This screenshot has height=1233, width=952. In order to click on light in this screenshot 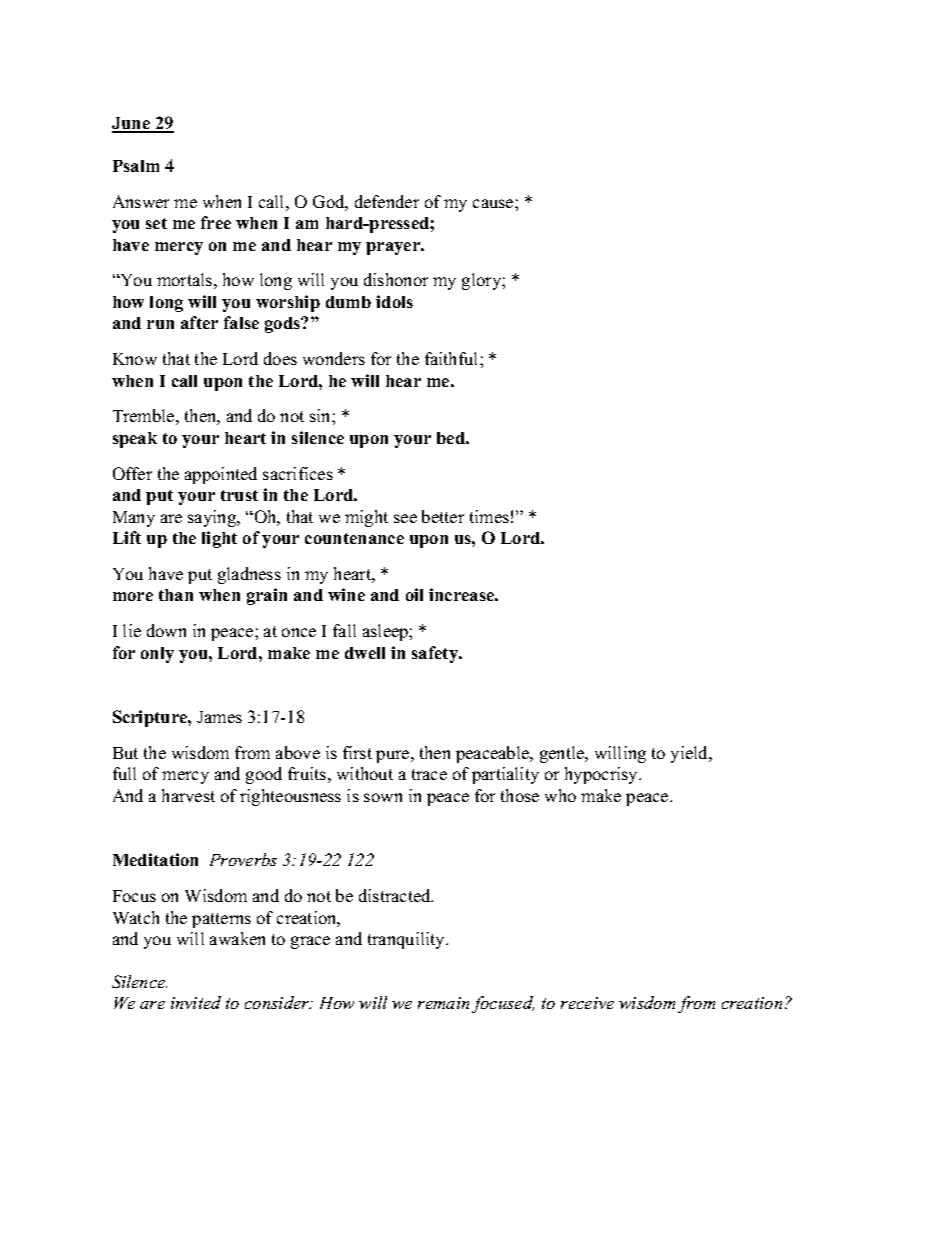, I will do `click(219, 539)`.
